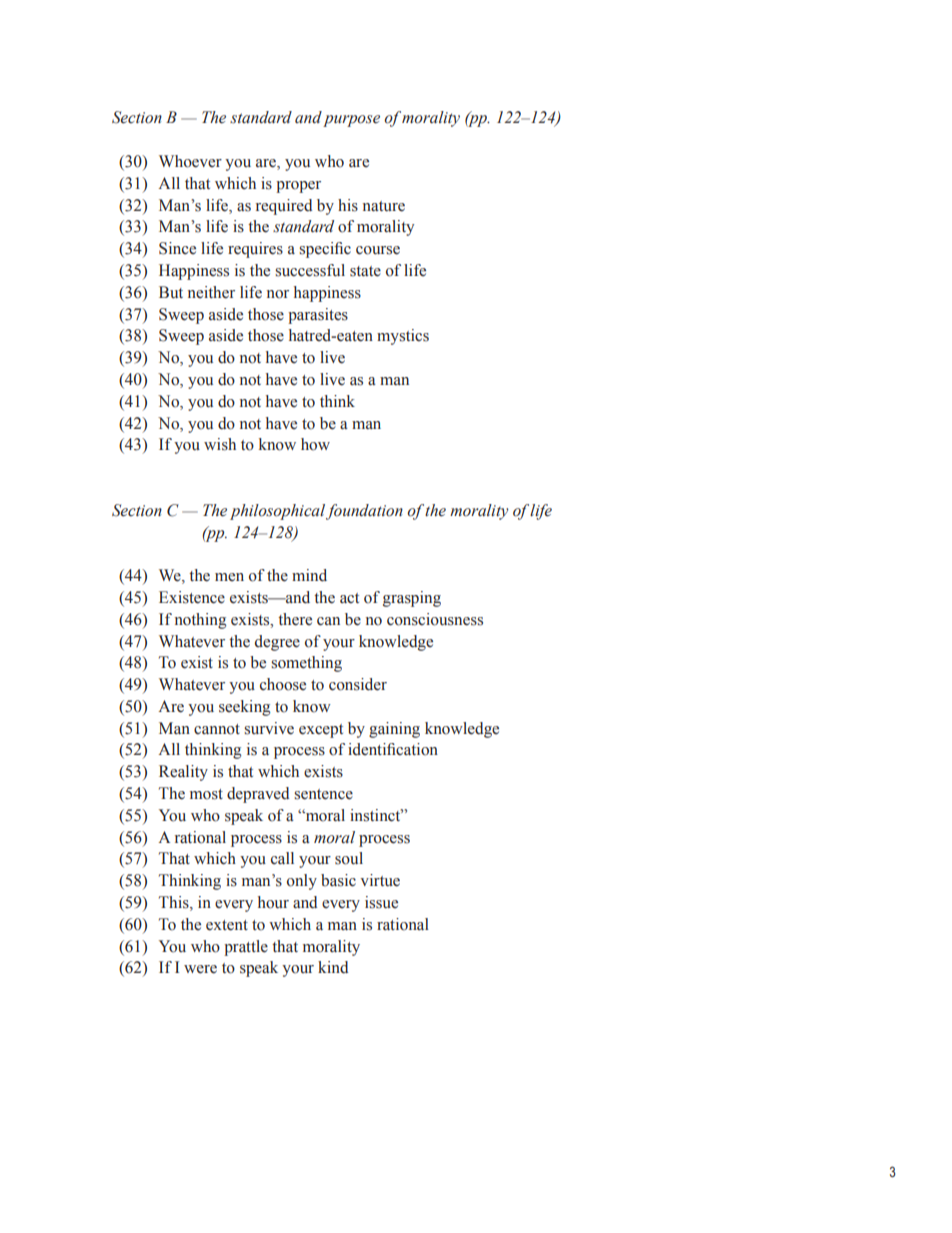  I want to click on issue, so click(381, 902).
